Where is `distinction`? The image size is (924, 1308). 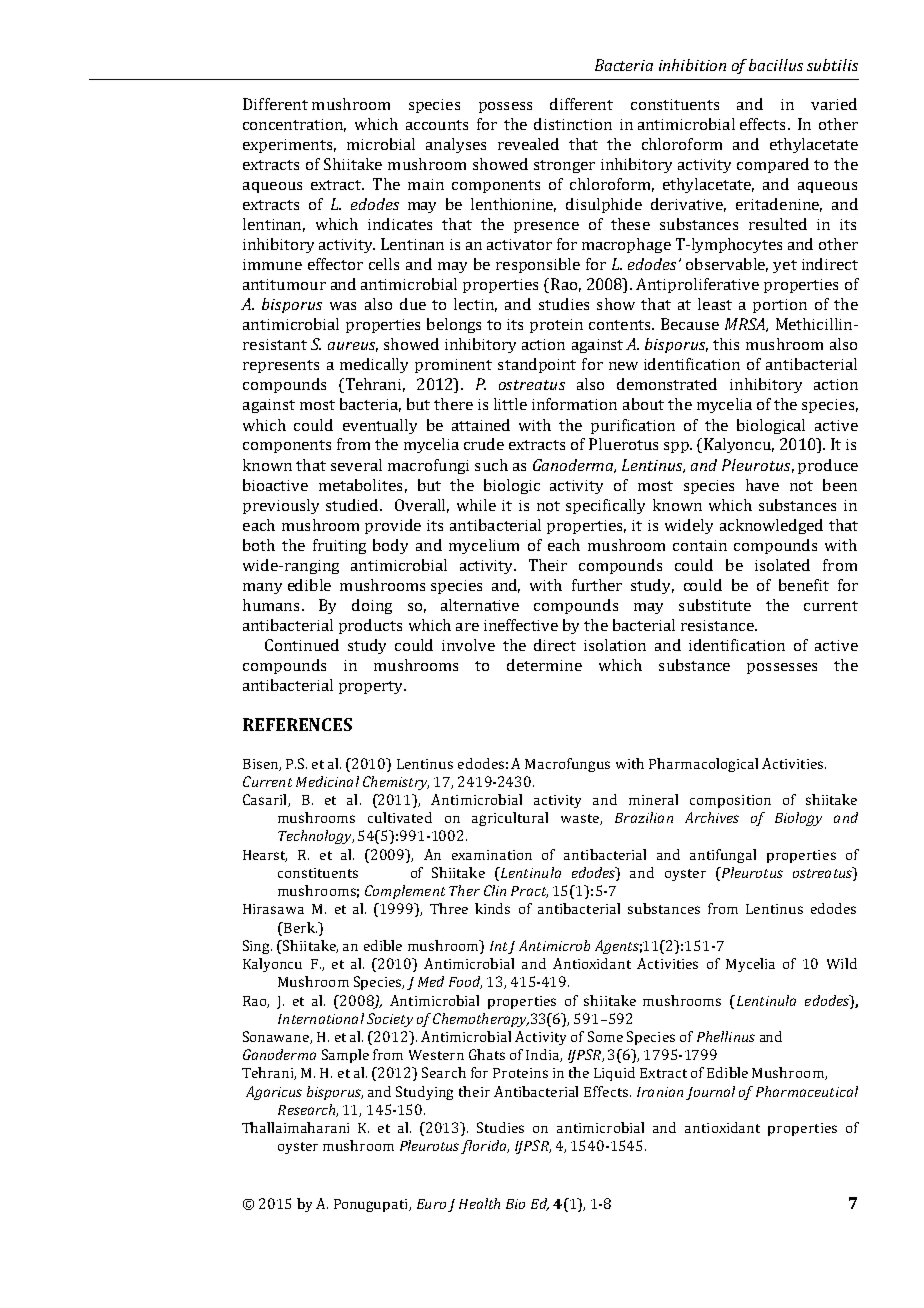 distinction is located at coordinates (573, 124).
